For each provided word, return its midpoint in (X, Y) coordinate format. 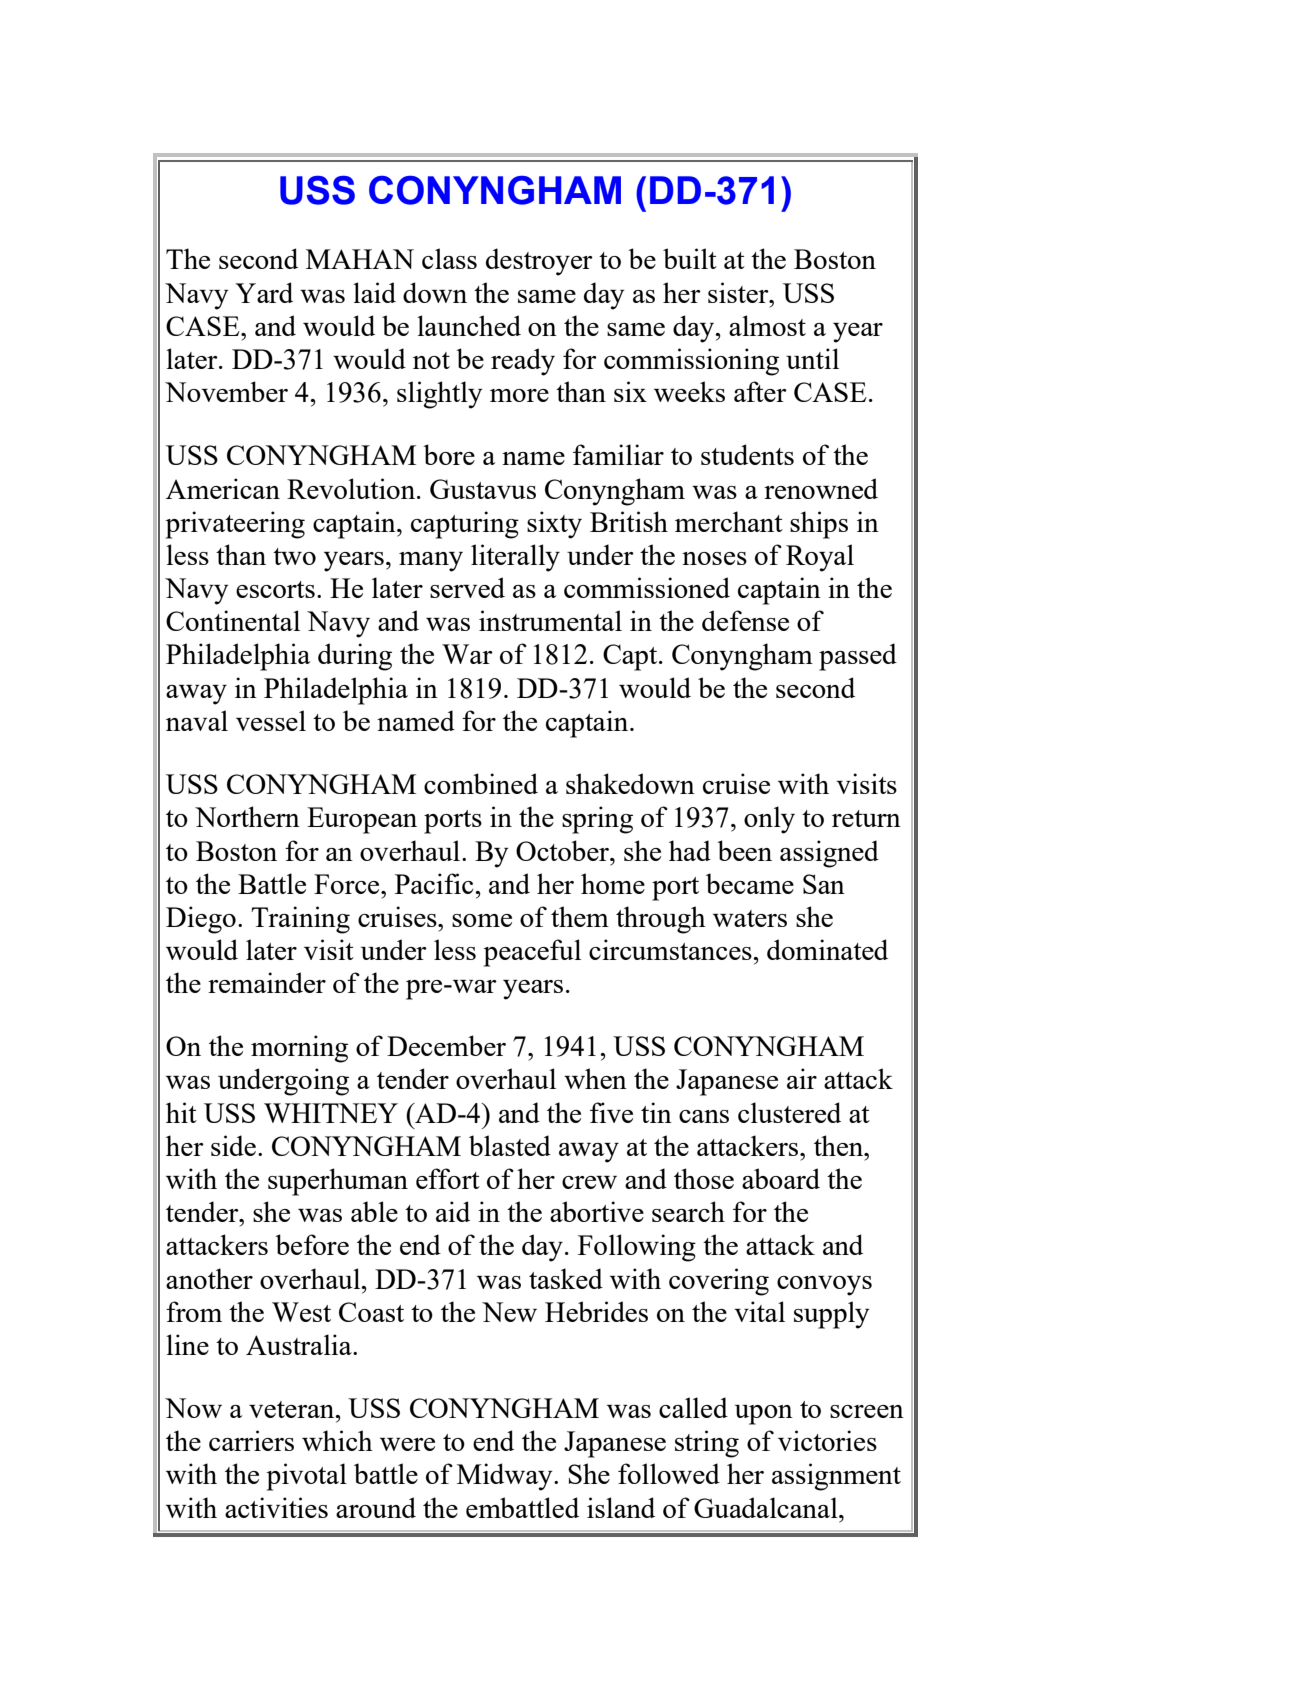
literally (515, 558)
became (750, 883)
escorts (275, 589)
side (233, 1145)
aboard (781, 1178)
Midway (506, 1477)
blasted (510, 1145)
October (563, 850)
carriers (251, 1440)
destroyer (539, 262)
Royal (820, 558)
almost (767, 325)
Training (300, 920)
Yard (264, 292)
